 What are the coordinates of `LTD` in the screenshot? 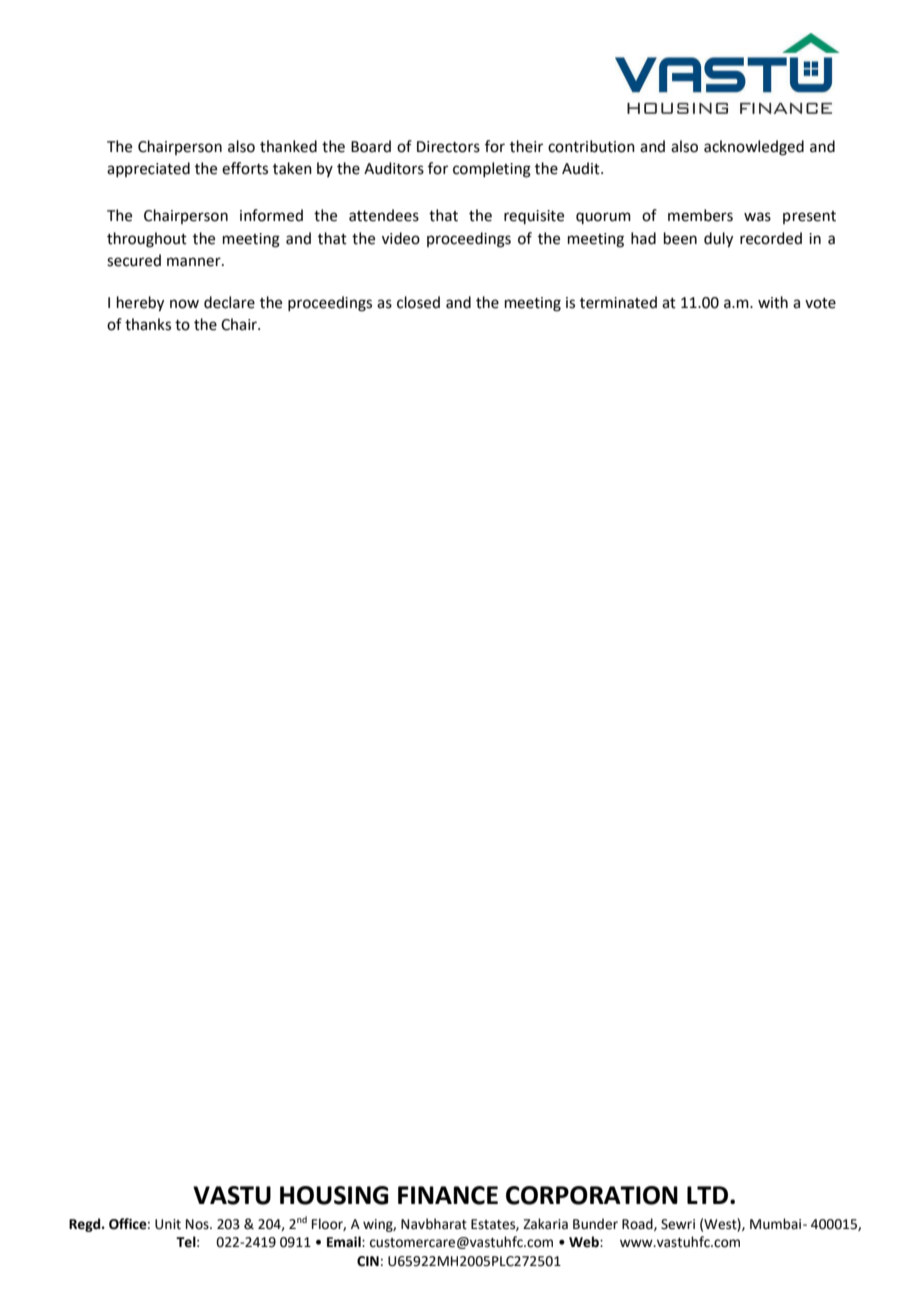 It's located at (707, 1195).
